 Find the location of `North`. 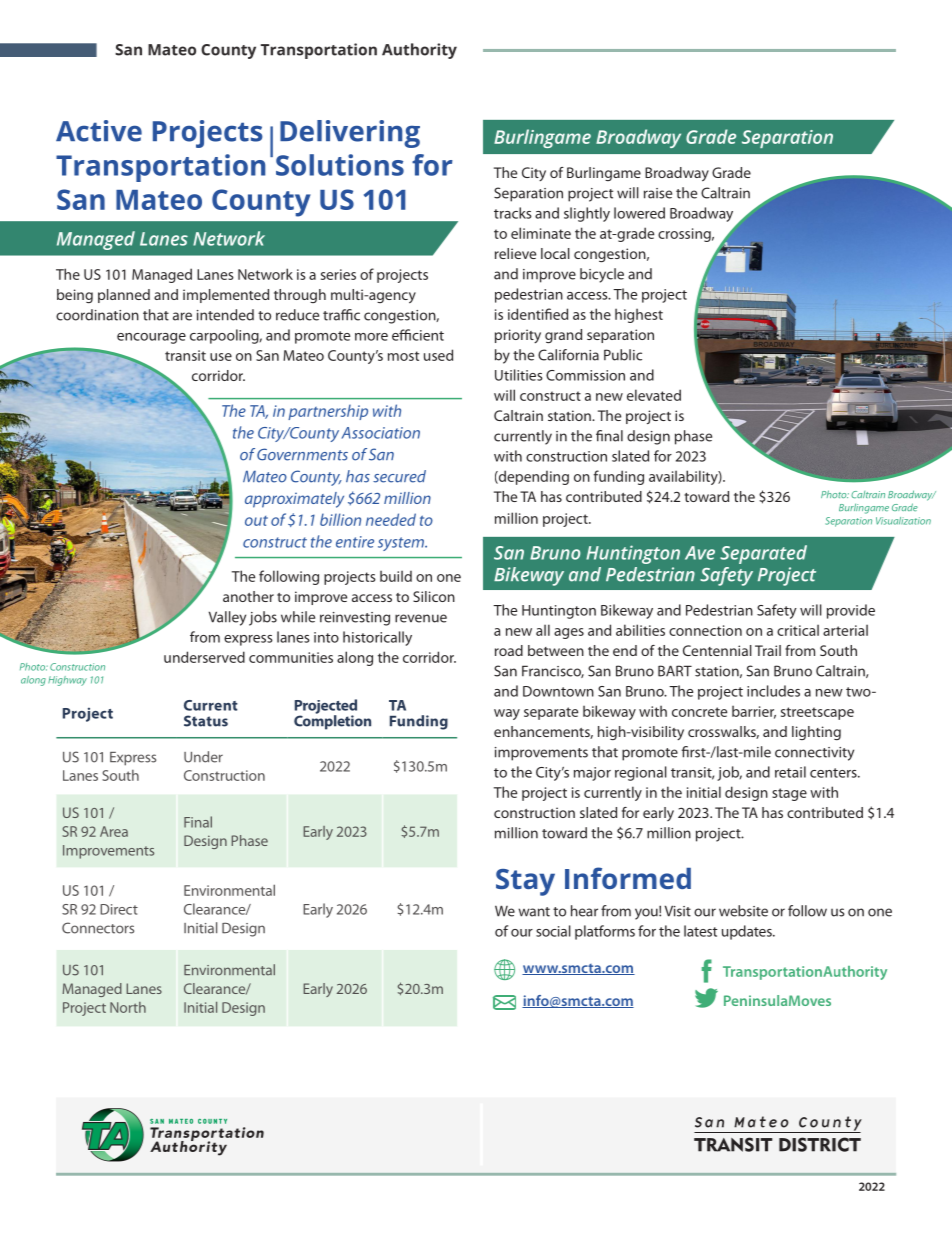

North is located at coordinates (128, 1007).
